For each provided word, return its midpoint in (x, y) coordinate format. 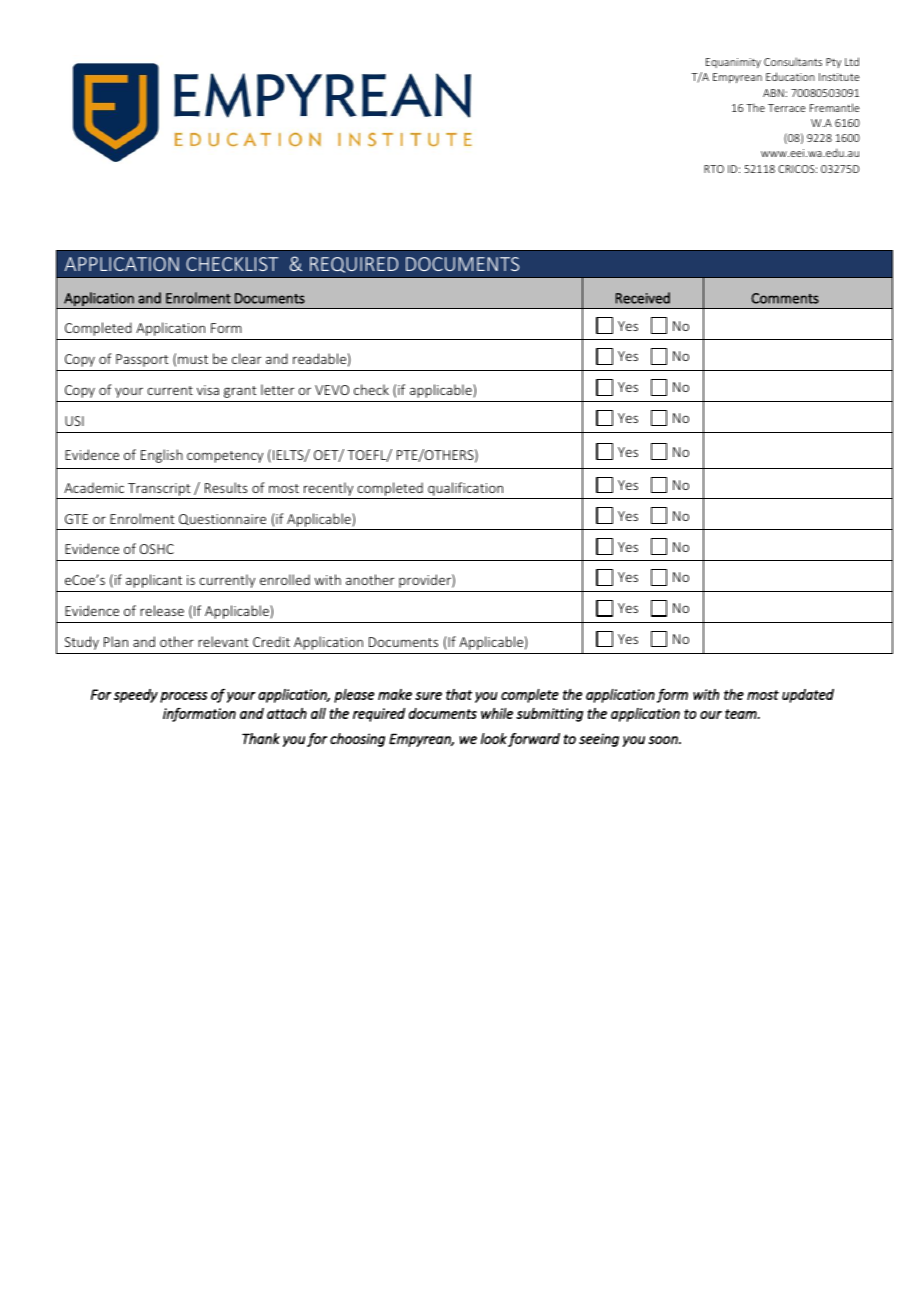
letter (278, 389)
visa (208, 390)
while (497, 713)
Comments (785, 298)
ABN (774, 93)
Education (790, 76)
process (183, 697)
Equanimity (733, 63)
